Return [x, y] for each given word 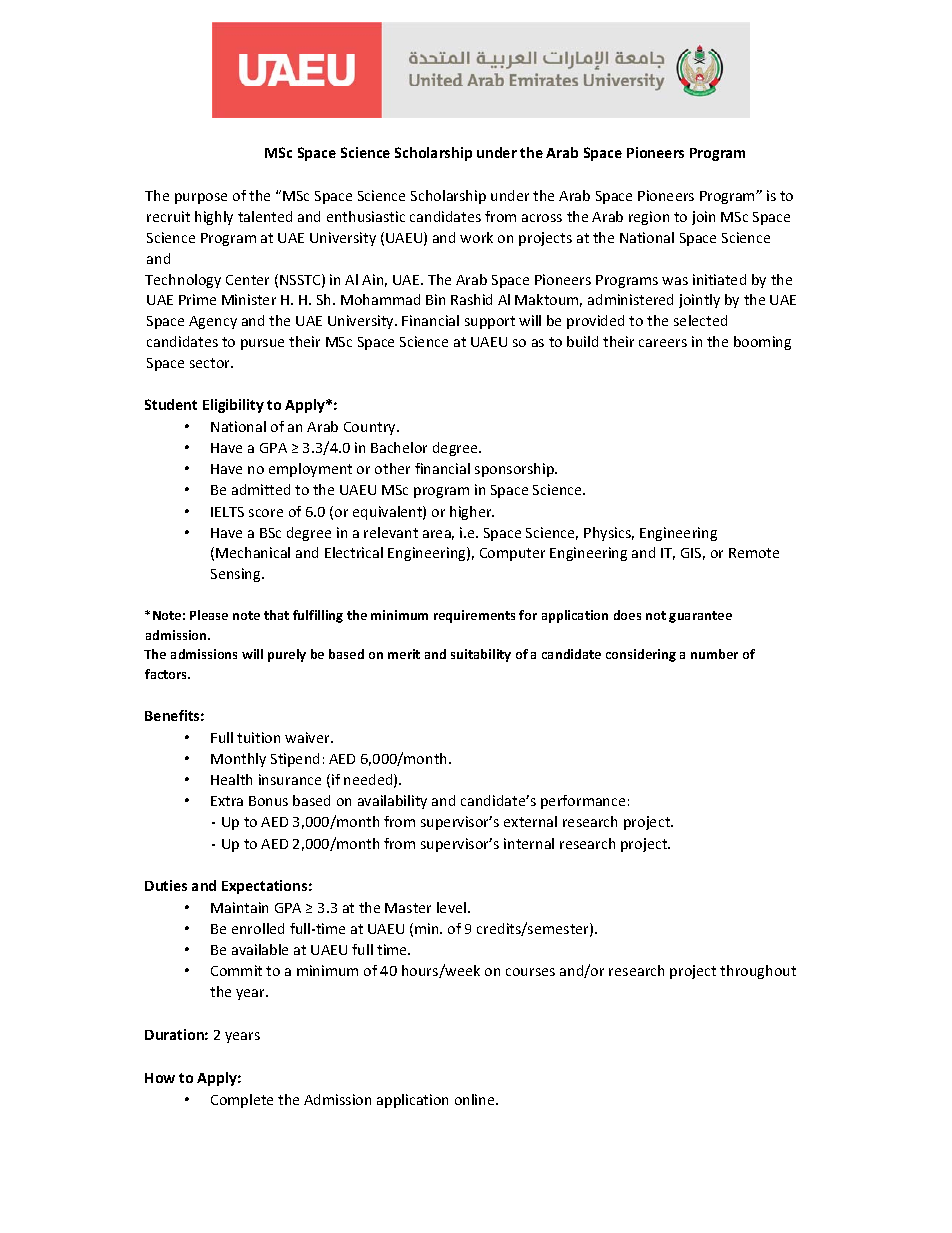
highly [214, 218]
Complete [242, 1101]
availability [392, 802]
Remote [754, 553]
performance [583, 802]
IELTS [227, 512]
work [476, 237]
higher [472, 513]
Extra [227, 801]
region [649, 218]
